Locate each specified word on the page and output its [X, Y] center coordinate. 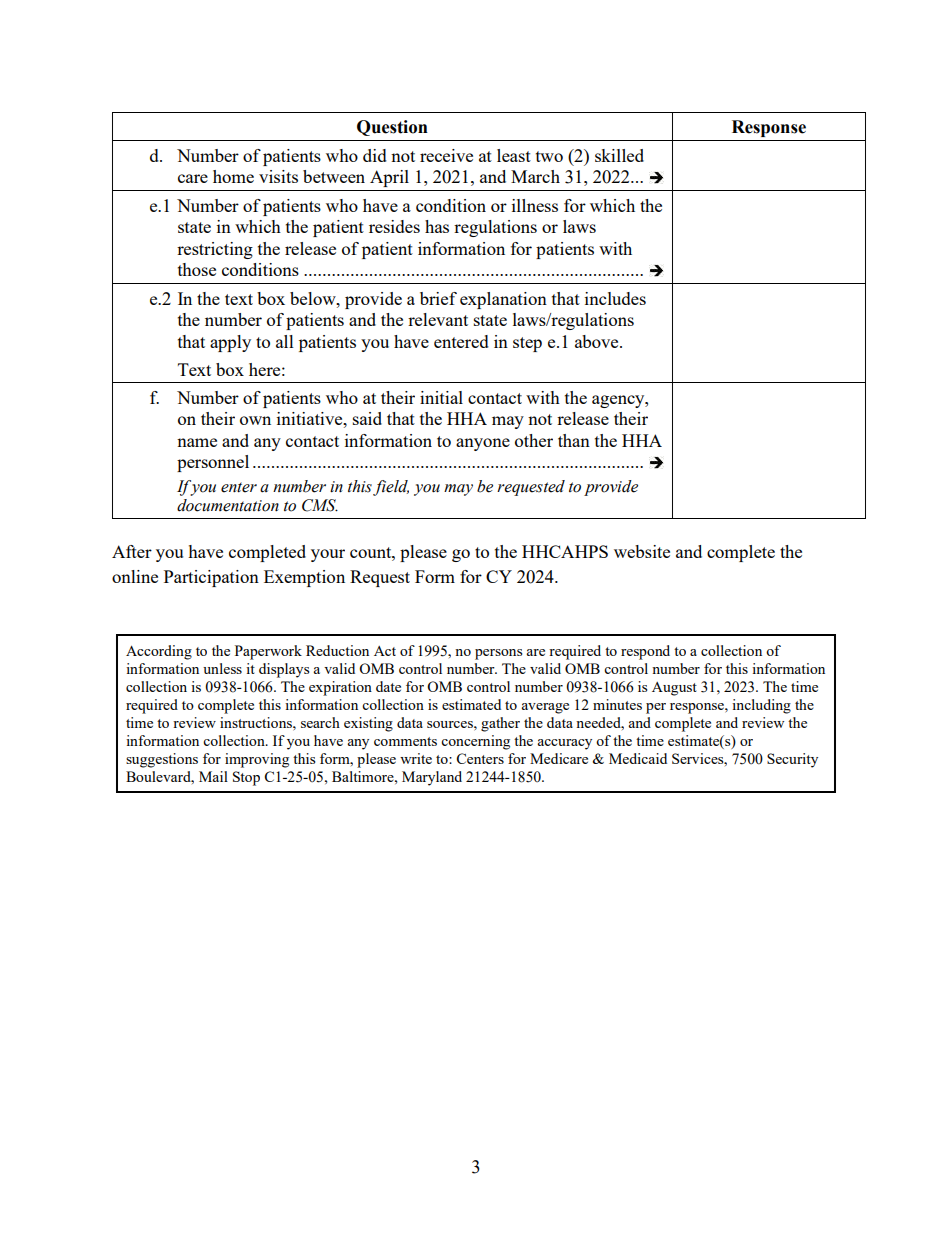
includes [615, 298]
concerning [475, 742]
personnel [213, 463]
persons [498, 654]
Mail [213, 776]
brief [438, 298]
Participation [211, 578]
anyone [483, 444]
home [233, 176]
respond [645, 652]
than [574, 440]
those [197, 269]
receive [446, 155]
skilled [619, 155]
